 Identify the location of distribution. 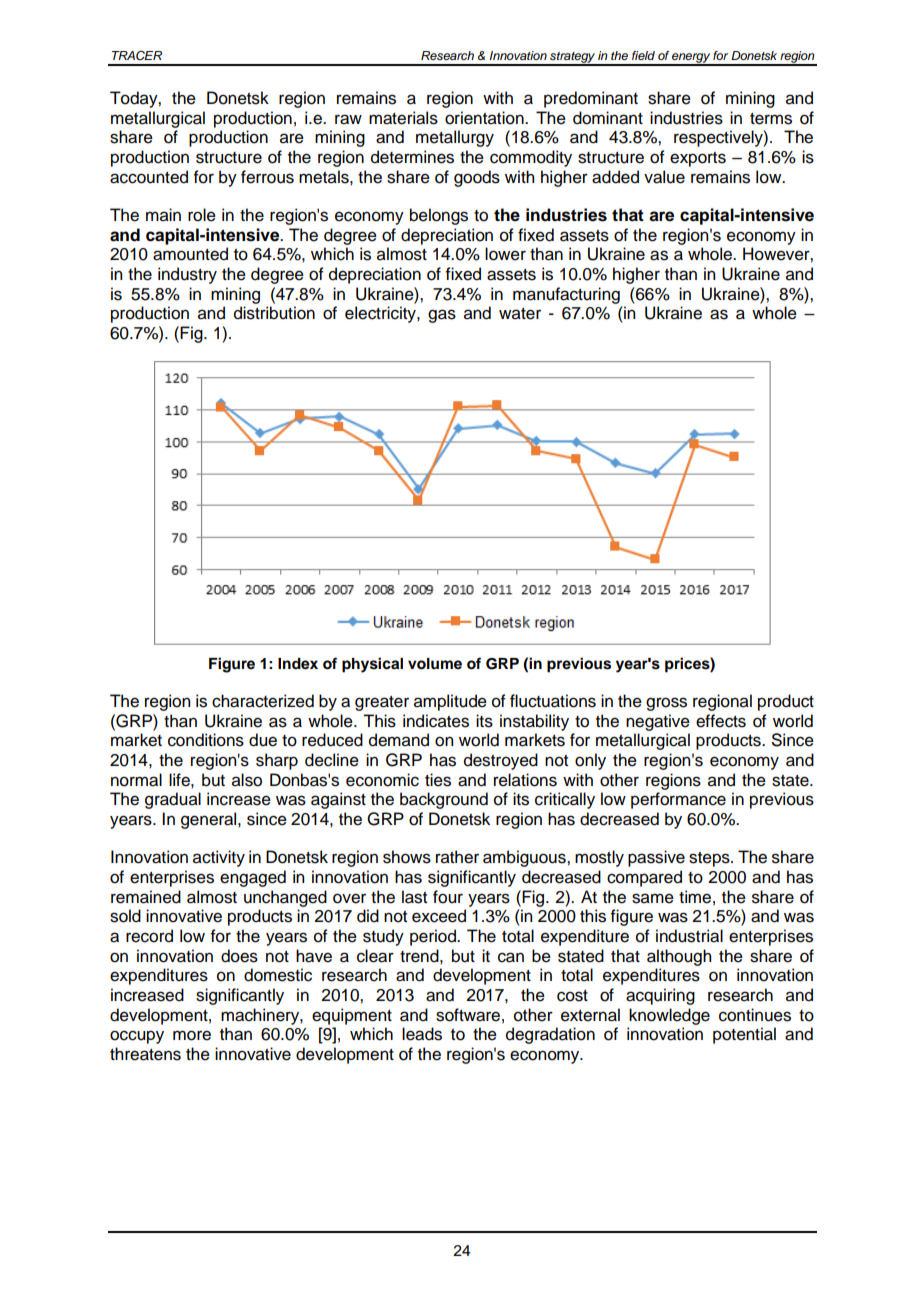
(274, 313).
